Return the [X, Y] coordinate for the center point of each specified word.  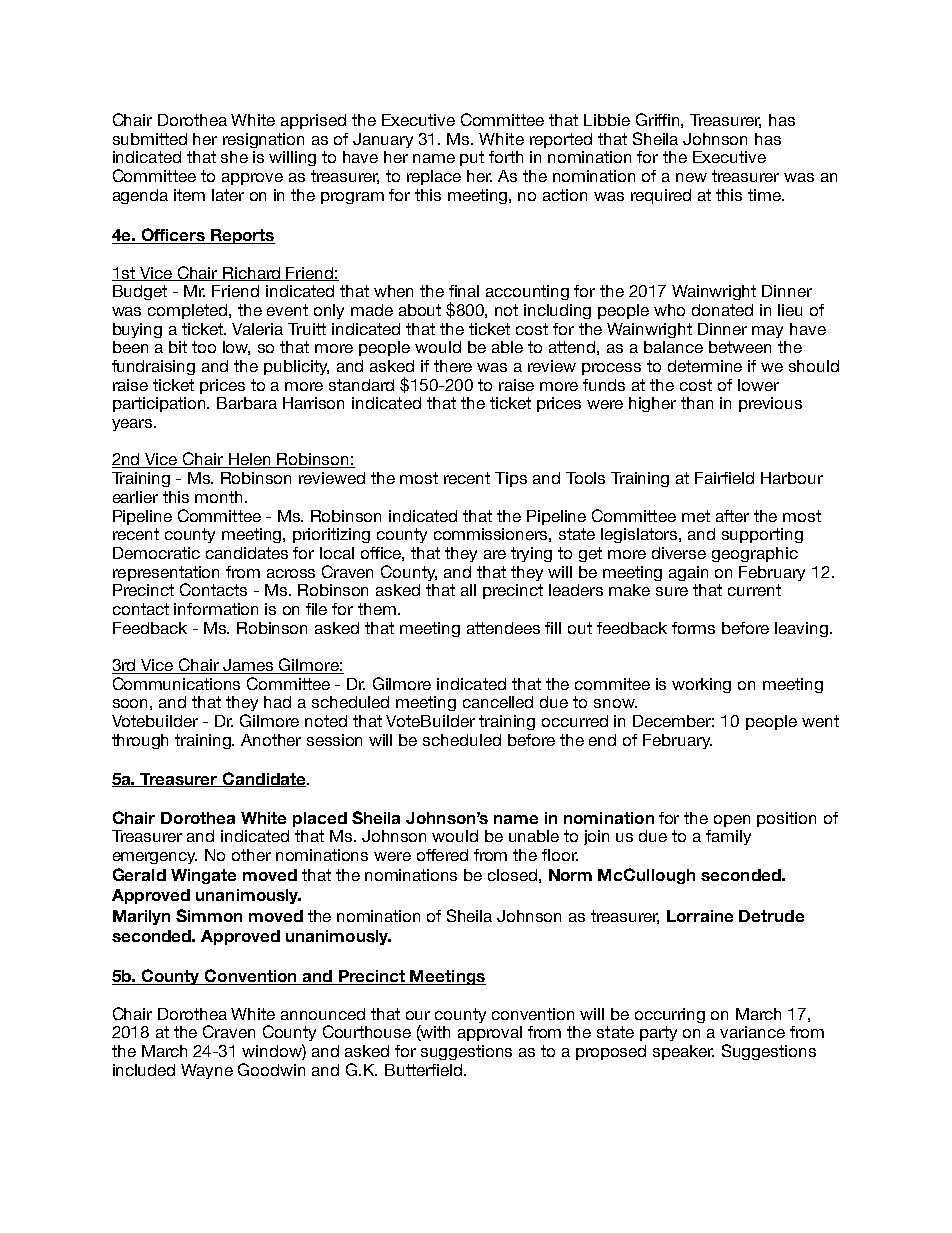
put [472, 158]
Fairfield [724, 478]
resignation [263, 140]
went [820, 721]
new [691, 177]
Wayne [207, 1071]
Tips [511, 479]
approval [490, 1033]
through [140, 741]
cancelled [498, 702]
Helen [250, 460]
